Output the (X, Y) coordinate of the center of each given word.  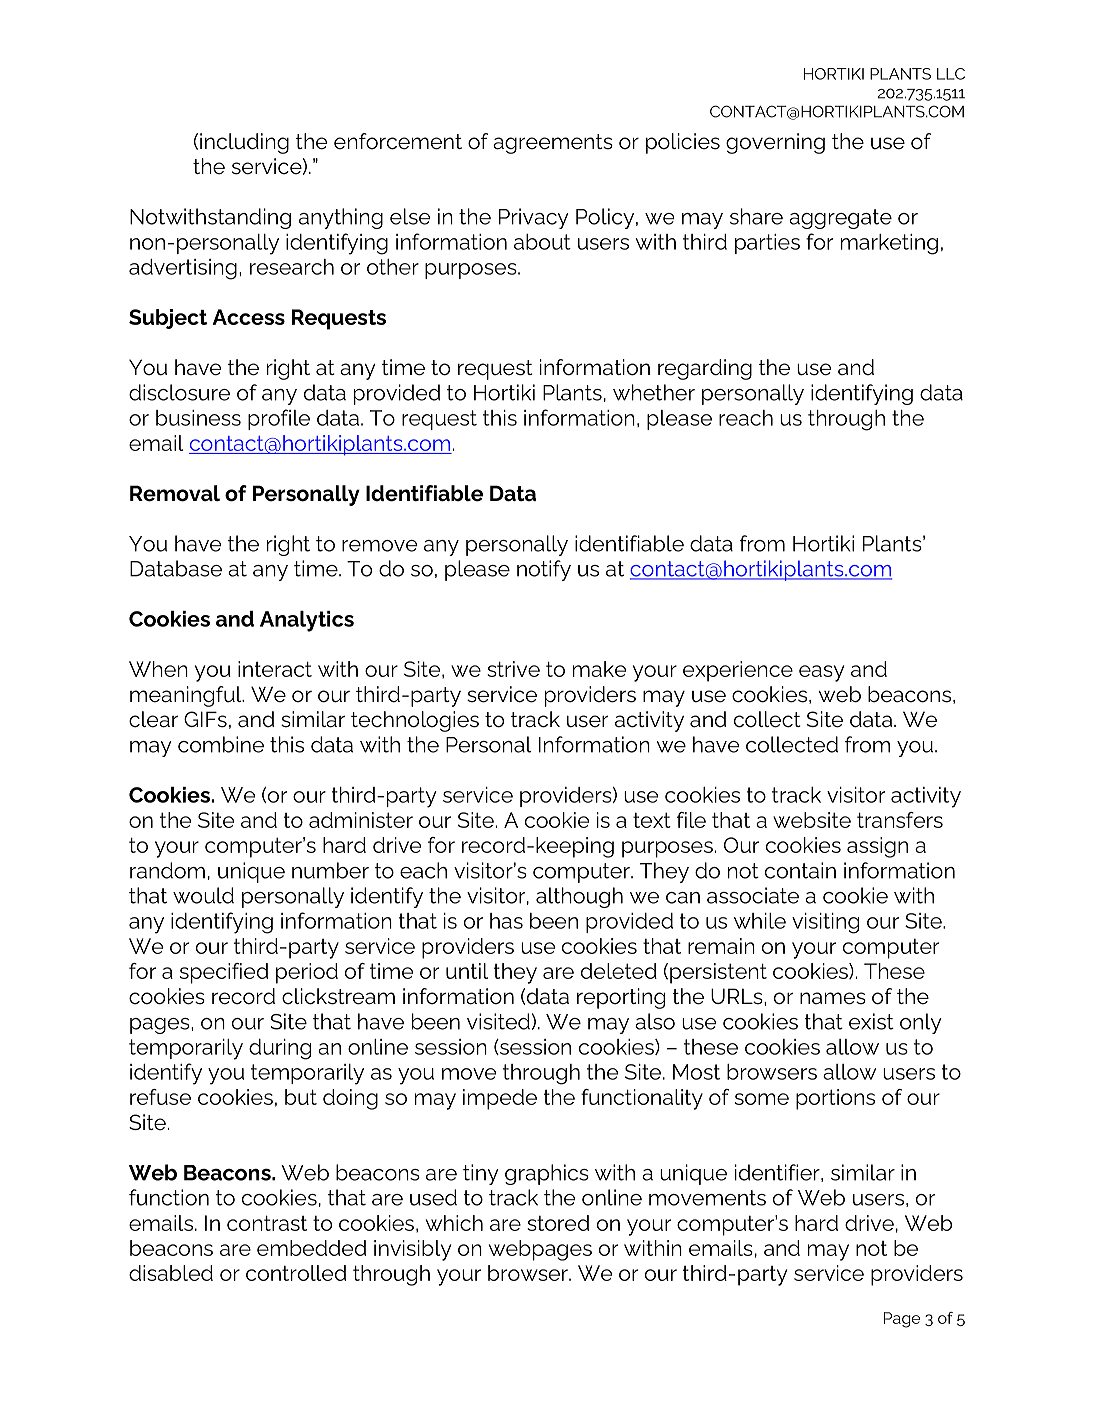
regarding (705, 369)
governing (775, 143)
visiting (825, 923)
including (244, 143)
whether (654, 392)
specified (224, 973)
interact (275, 669)
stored (558, 1223)
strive (513, 669)
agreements (553, 144)
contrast (267, 1223)
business (198, 418)
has (506, 921)
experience (738, 671)
